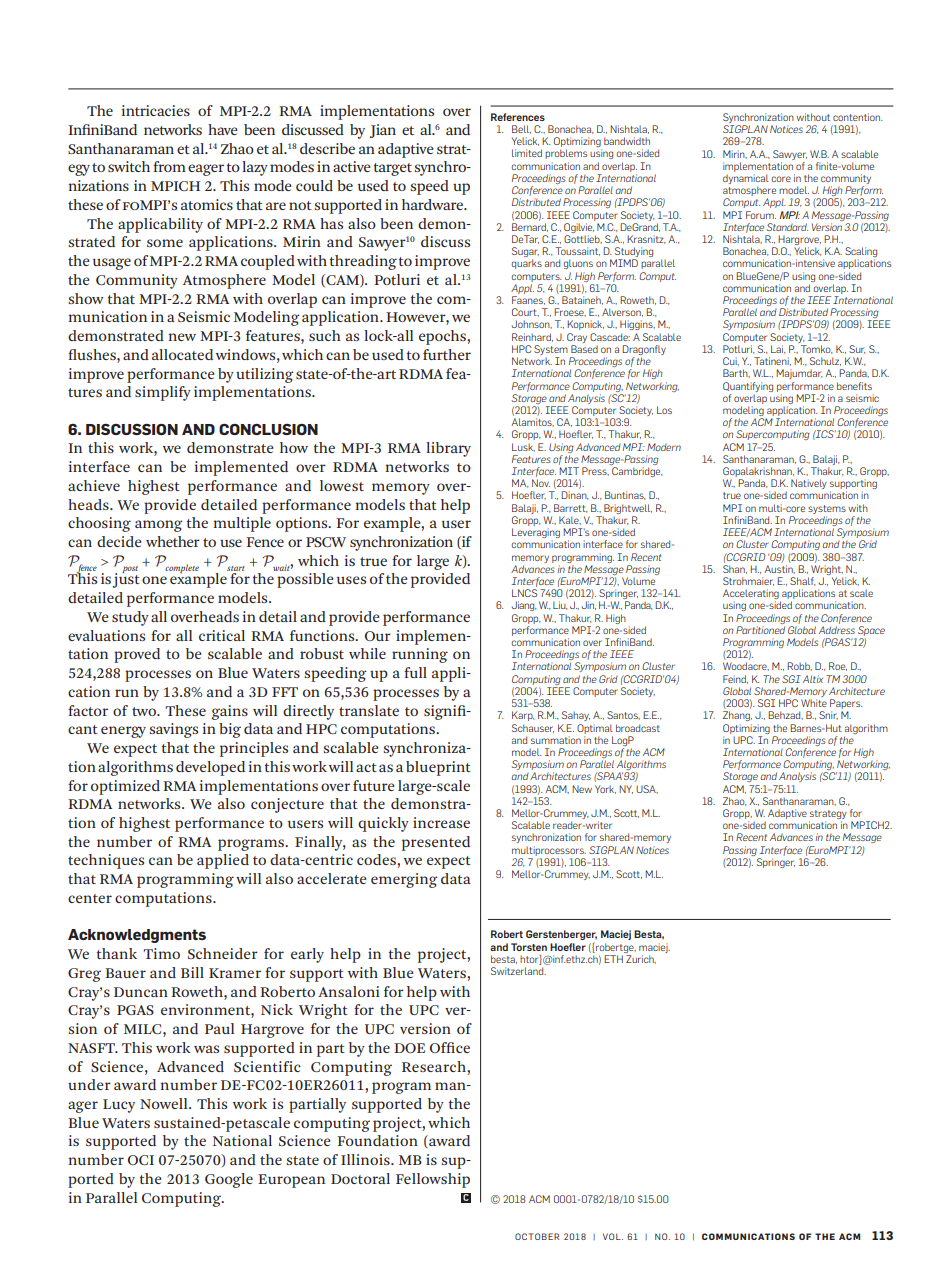 The width and height of the image is (952, 1275). Describe the element at coordinates (173, 541) in the image. I see `whether` at that location.
